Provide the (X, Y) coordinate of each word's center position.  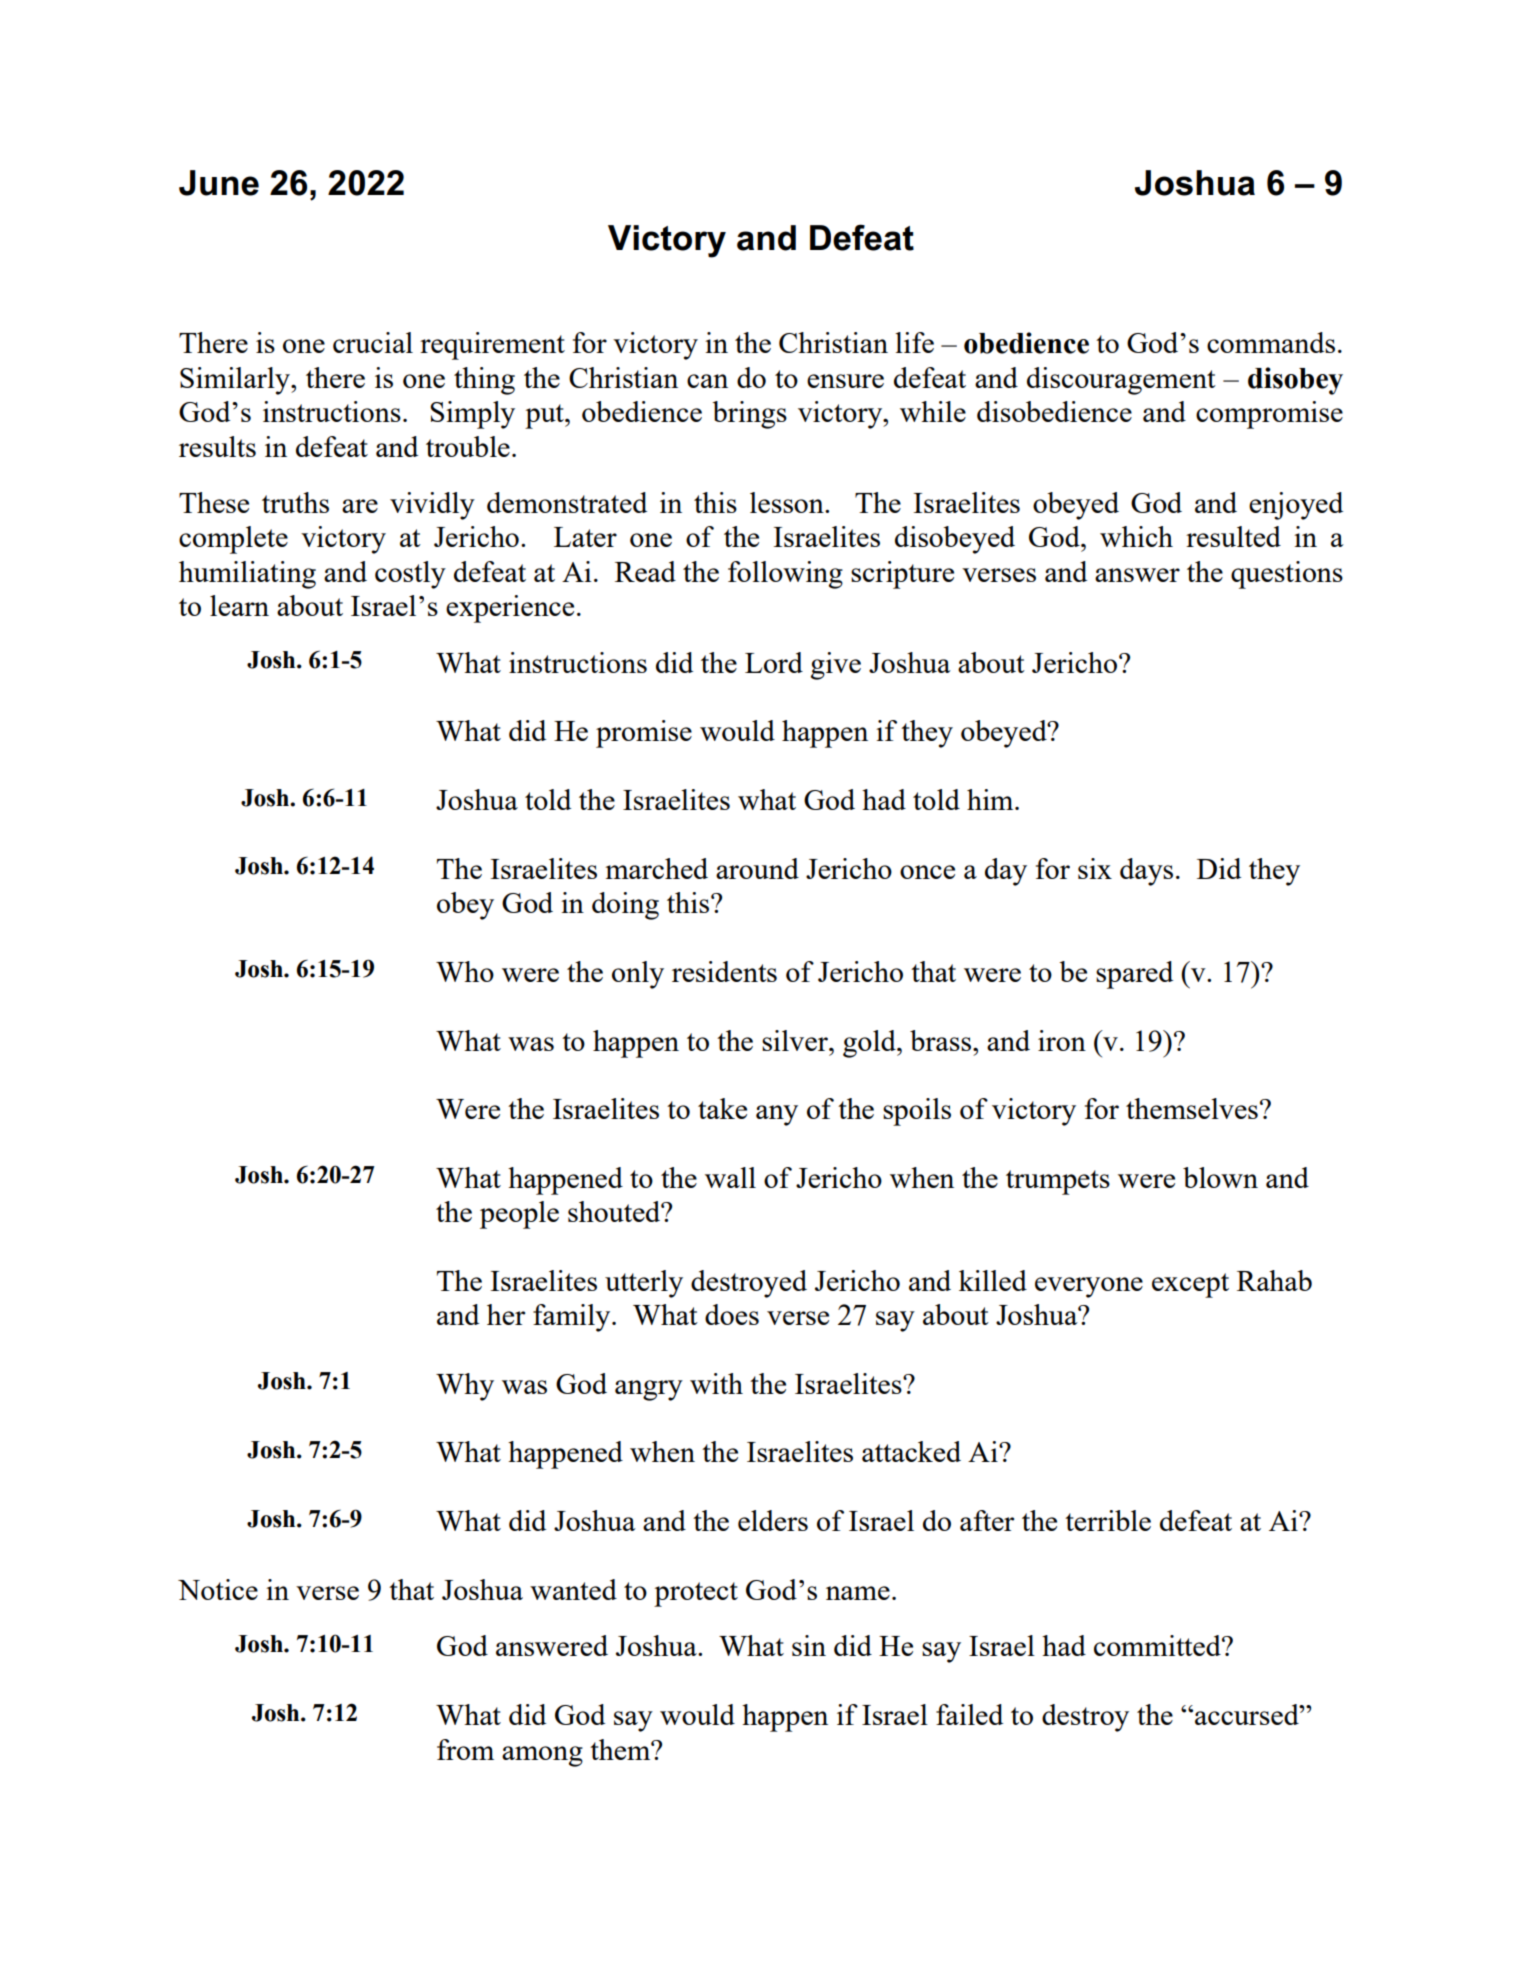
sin (809, 1645)
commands (1271, 342)
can (707, 381)
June (219, 183)
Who (465, 971)
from (465, 1749)
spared (1134, 975)
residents (724, 971)
